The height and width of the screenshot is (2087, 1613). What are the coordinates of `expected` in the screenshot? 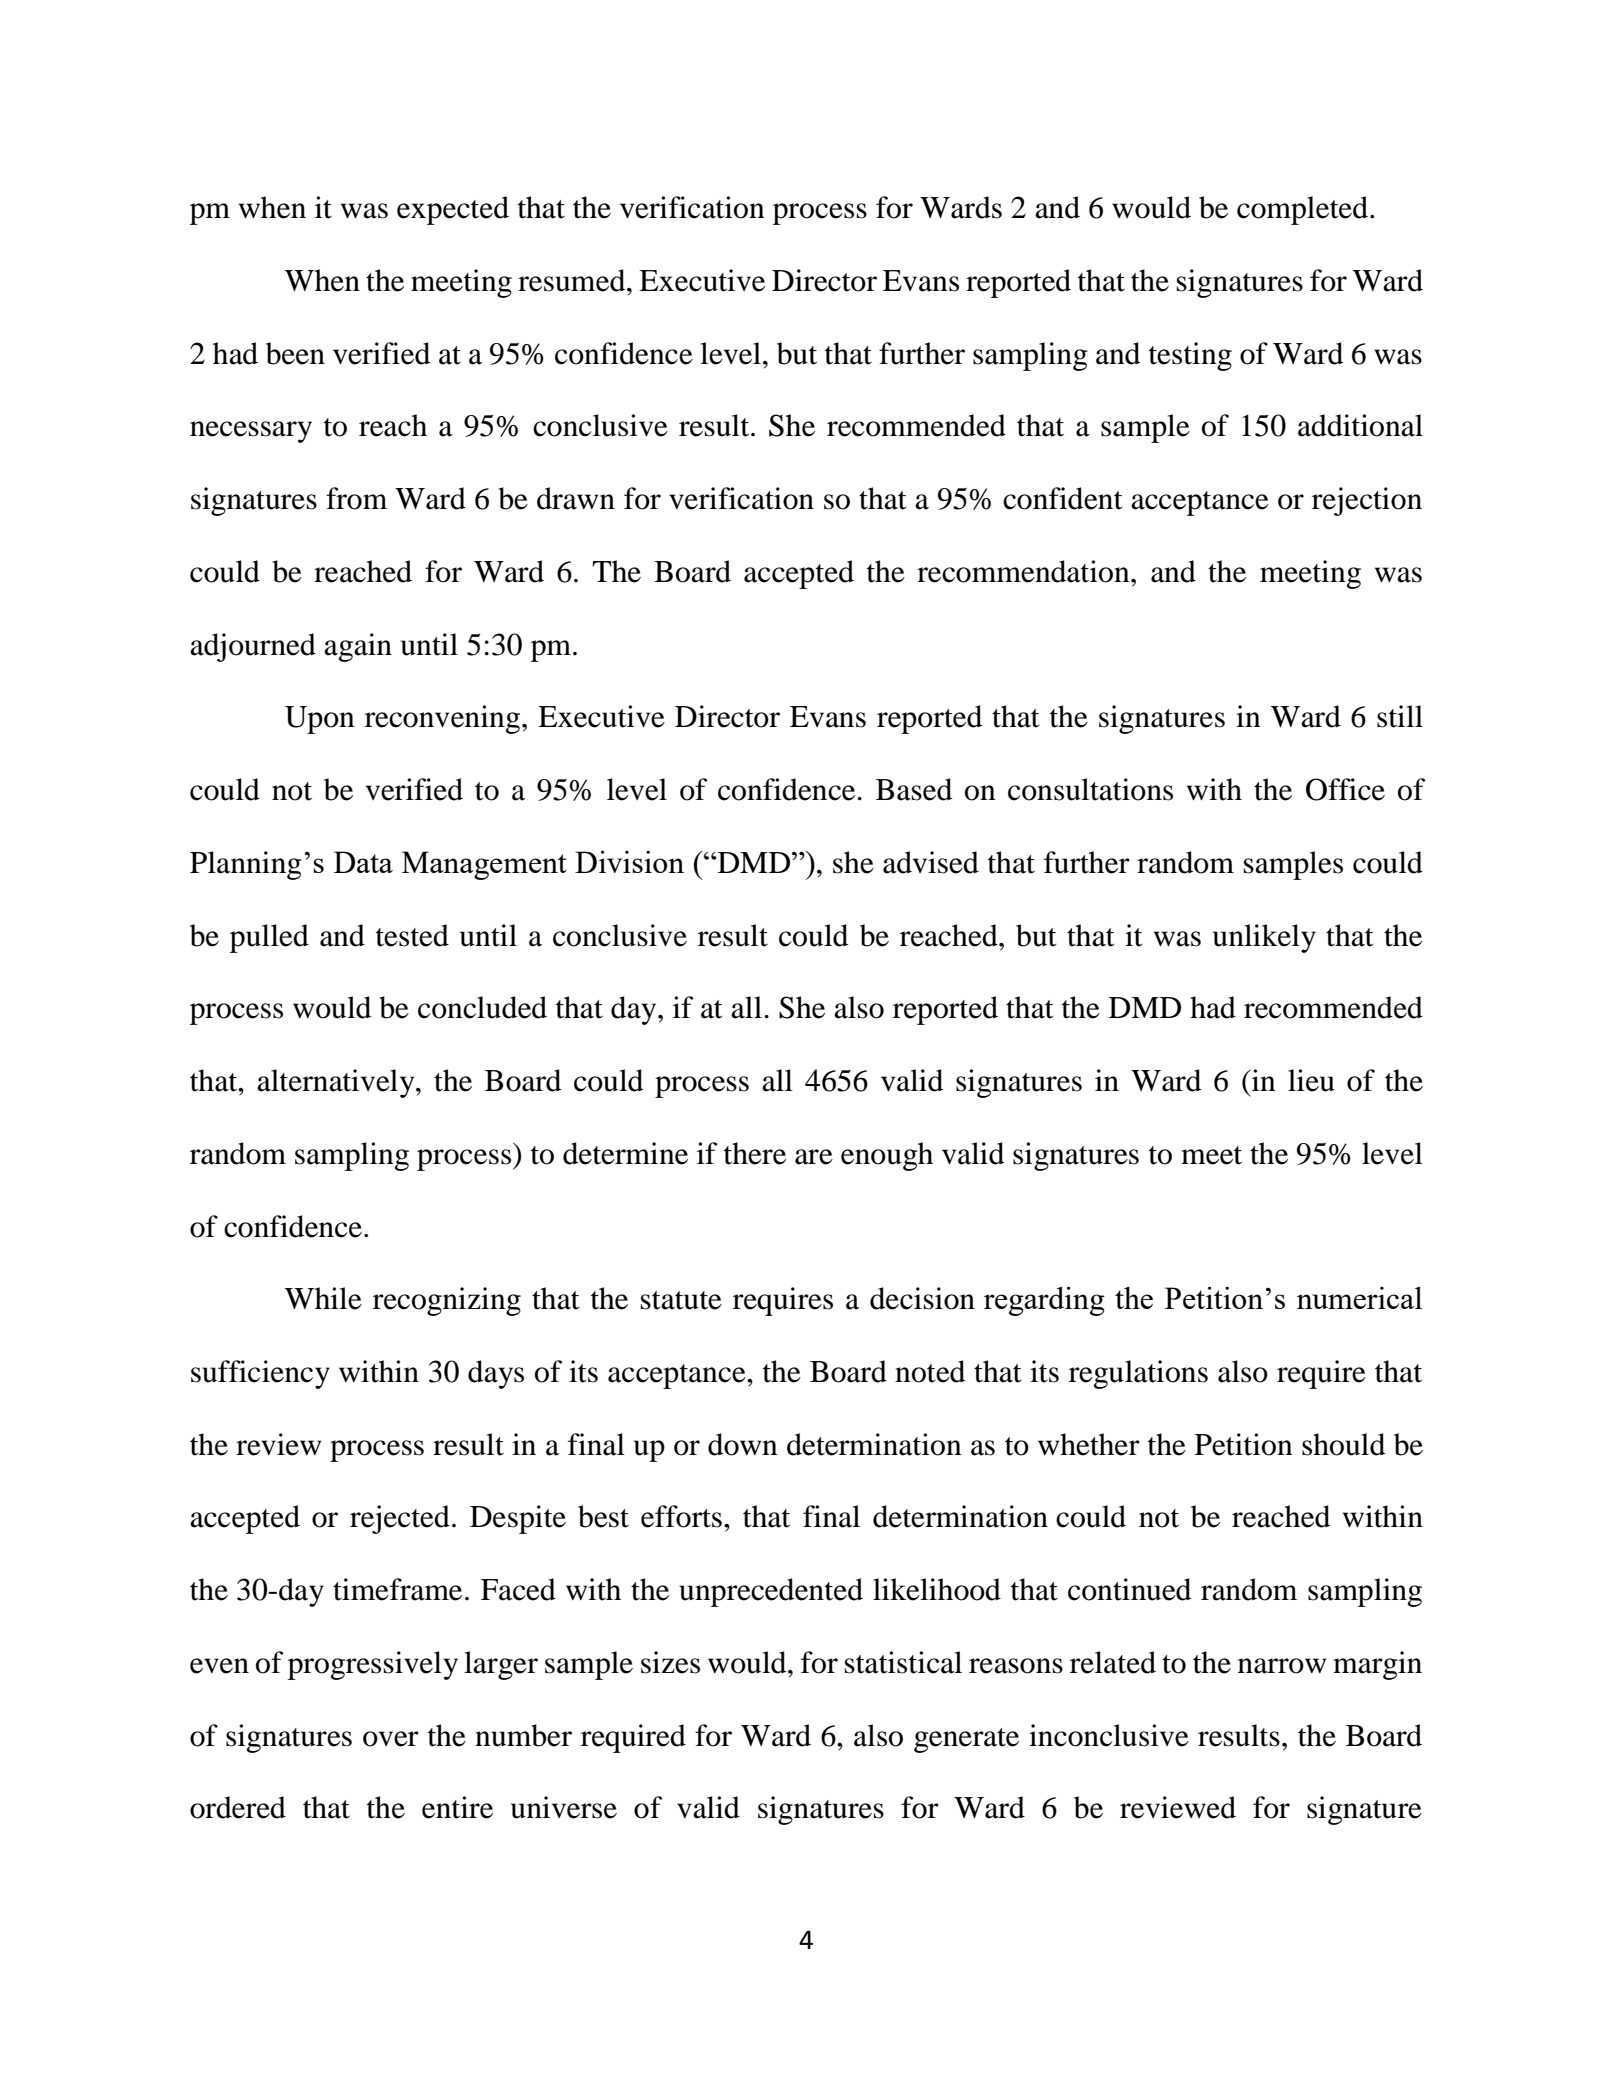 It's located at (453, 210).
